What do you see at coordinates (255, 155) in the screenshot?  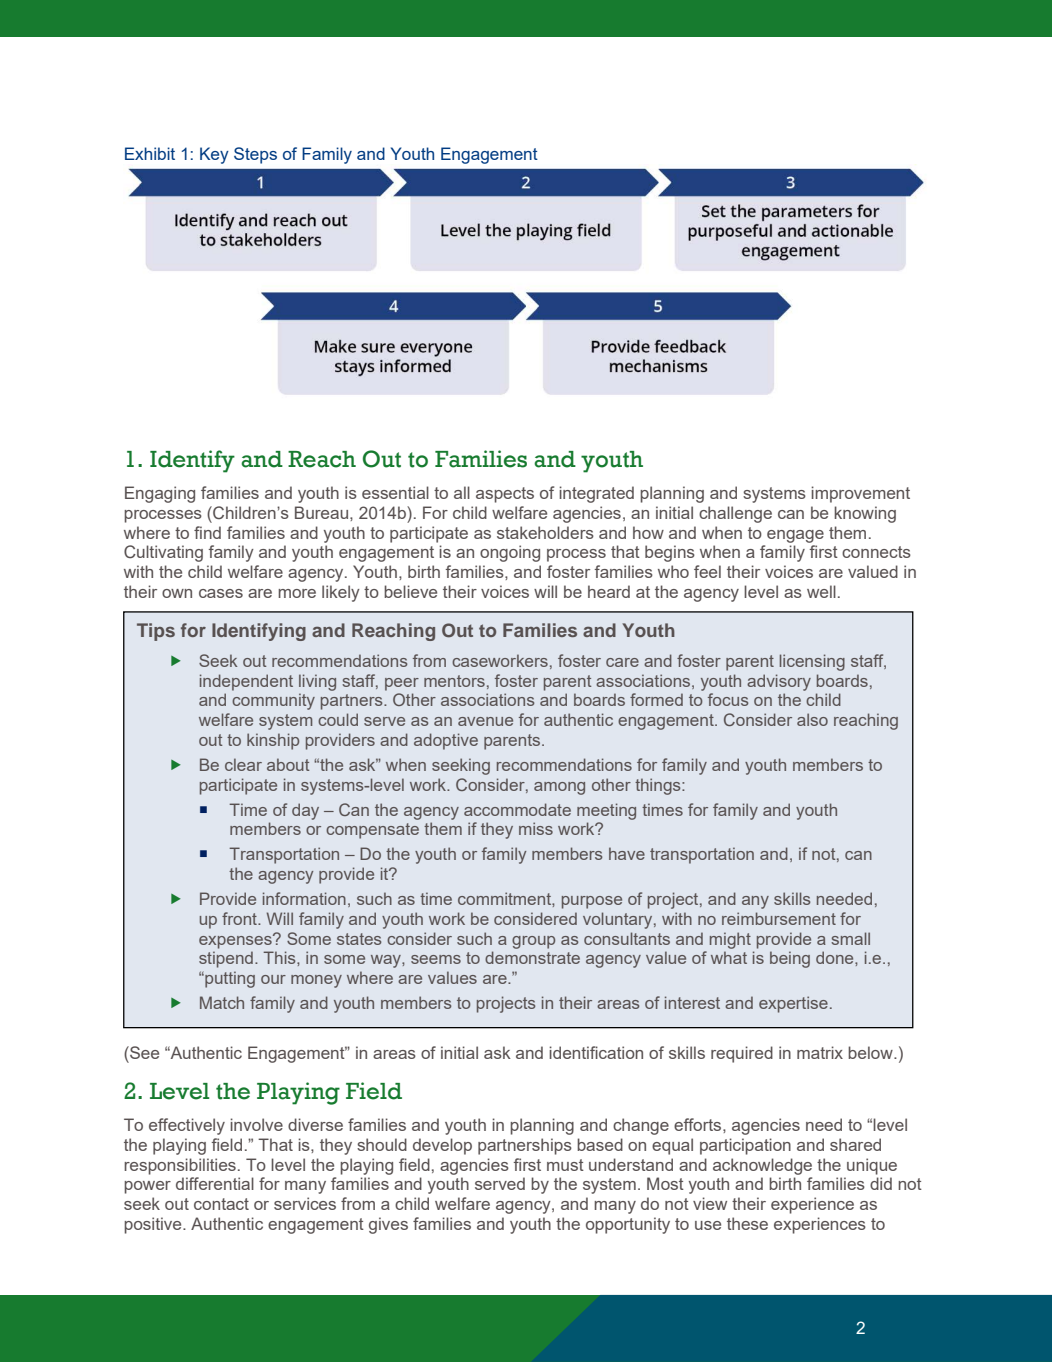 I see `Steps` at bounding box center [255, 155].
